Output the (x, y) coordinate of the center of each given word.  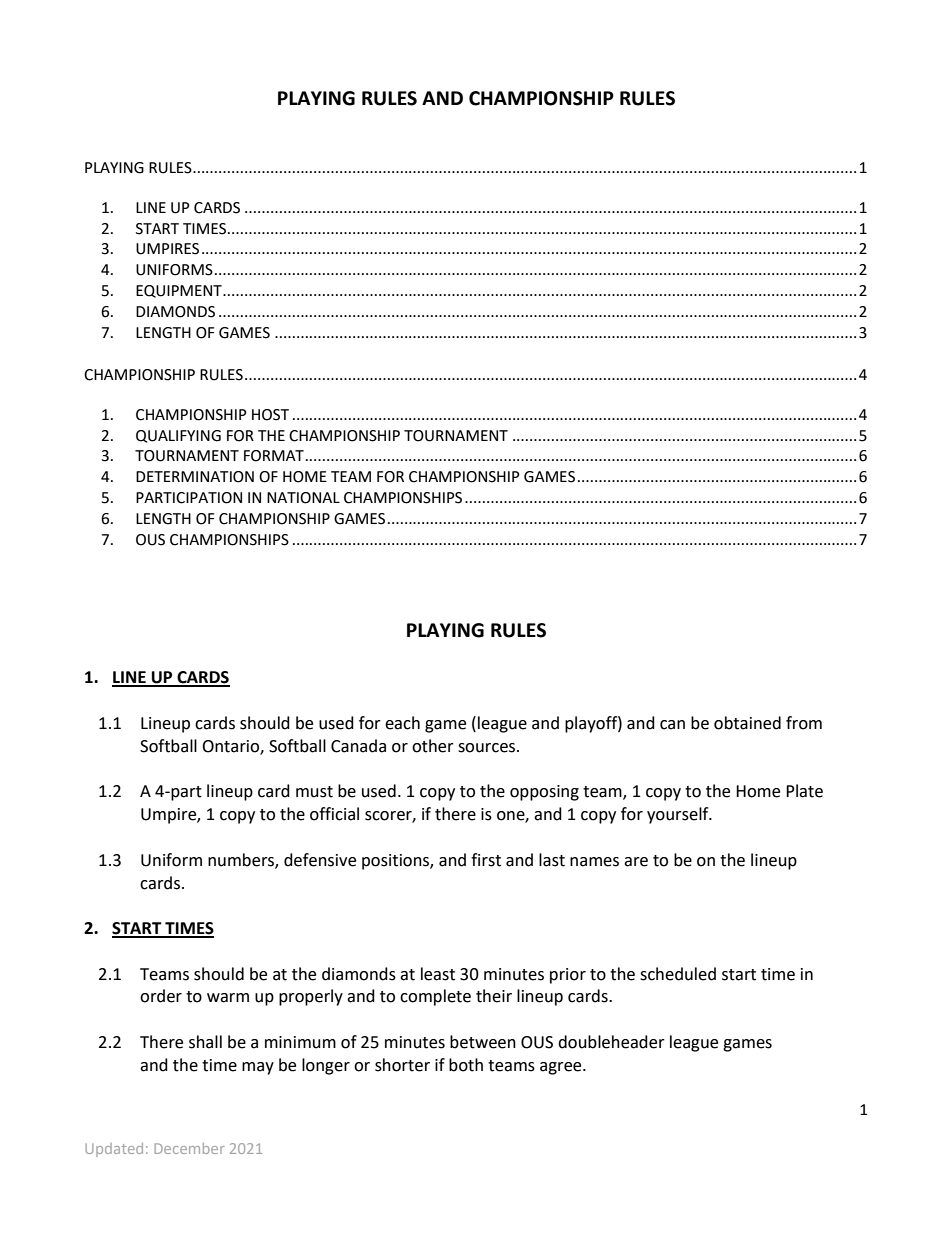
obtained (747, 723)
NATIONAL (303, 498)
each (402, 723)
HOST (270, 415)
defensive (320, 860)
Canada (358, 746)
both (466, 1065)
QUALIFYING (178, 436)
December (189, 1148)
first (486, 860)
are (636, 862)
